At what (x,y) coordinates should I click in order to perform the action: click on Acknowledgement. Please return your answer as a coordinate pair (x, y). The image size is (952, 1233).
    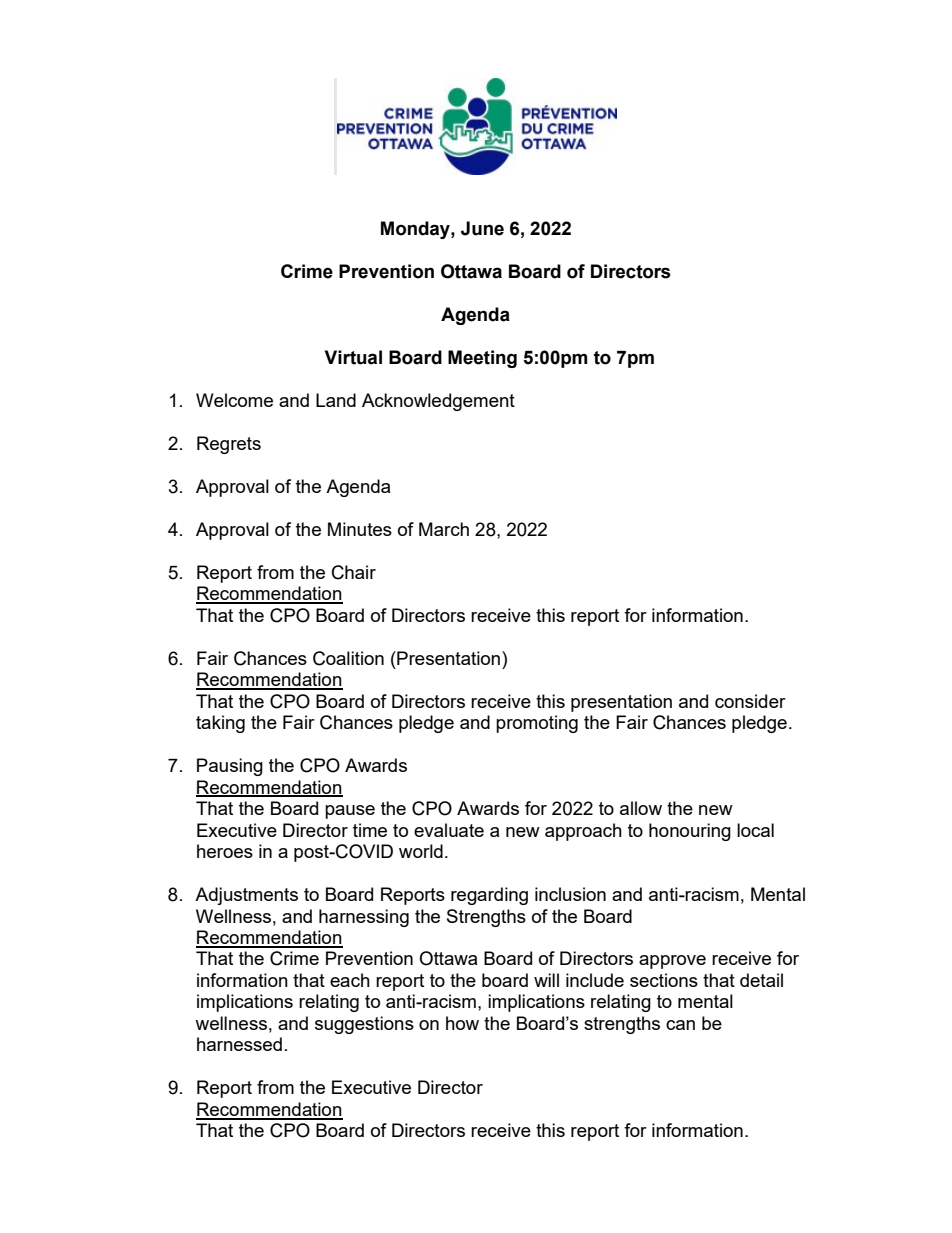
    Looking at the image, I should click on (438, 402).
